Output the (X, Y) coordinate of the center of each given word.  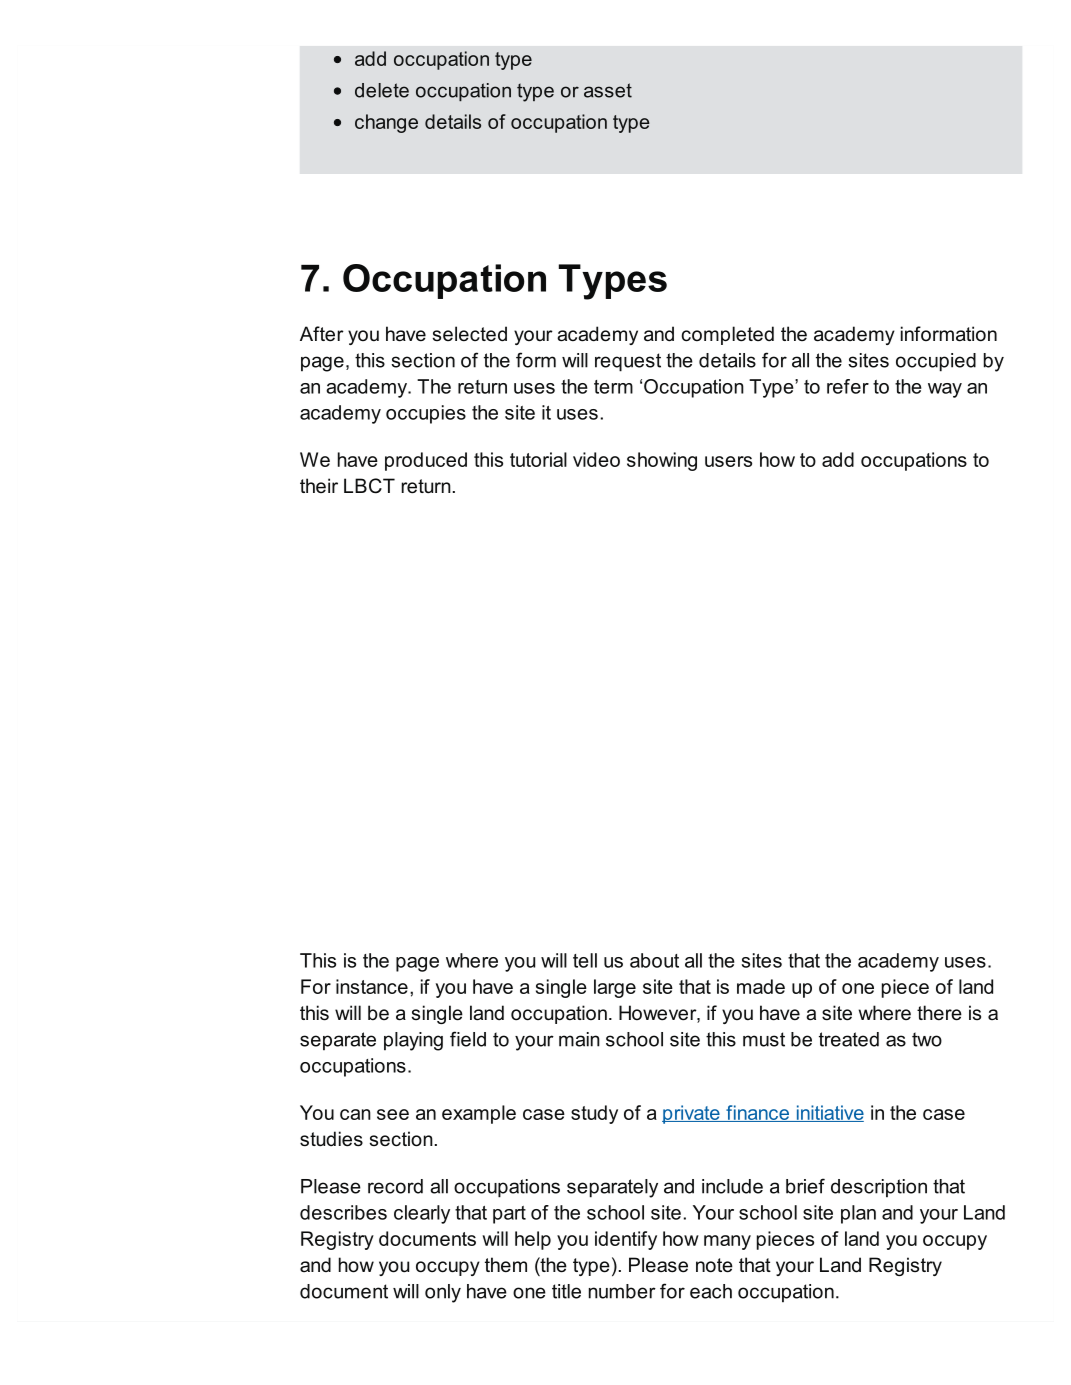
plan (858, 1214)
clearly (422, 1214)
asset (608, 90)
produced (426, 461)
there (939, 1013)
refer (848, 386)
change (386, 123)
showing (662, 461)
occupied (936, 362)
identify (626, 1240)
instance (372, 986)
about (654, 960)
